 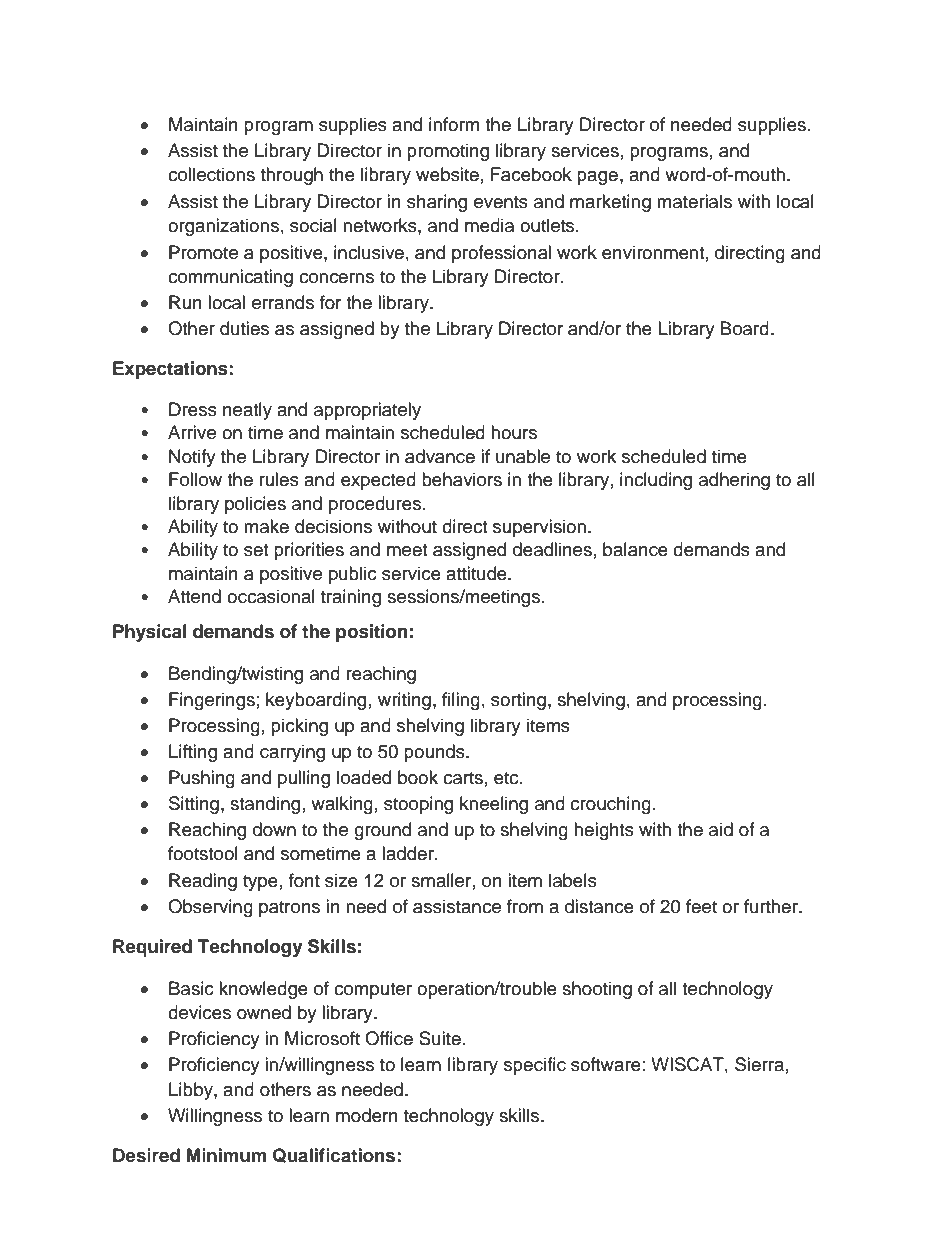 I want to click on collections, so click(x=211, y=174).
